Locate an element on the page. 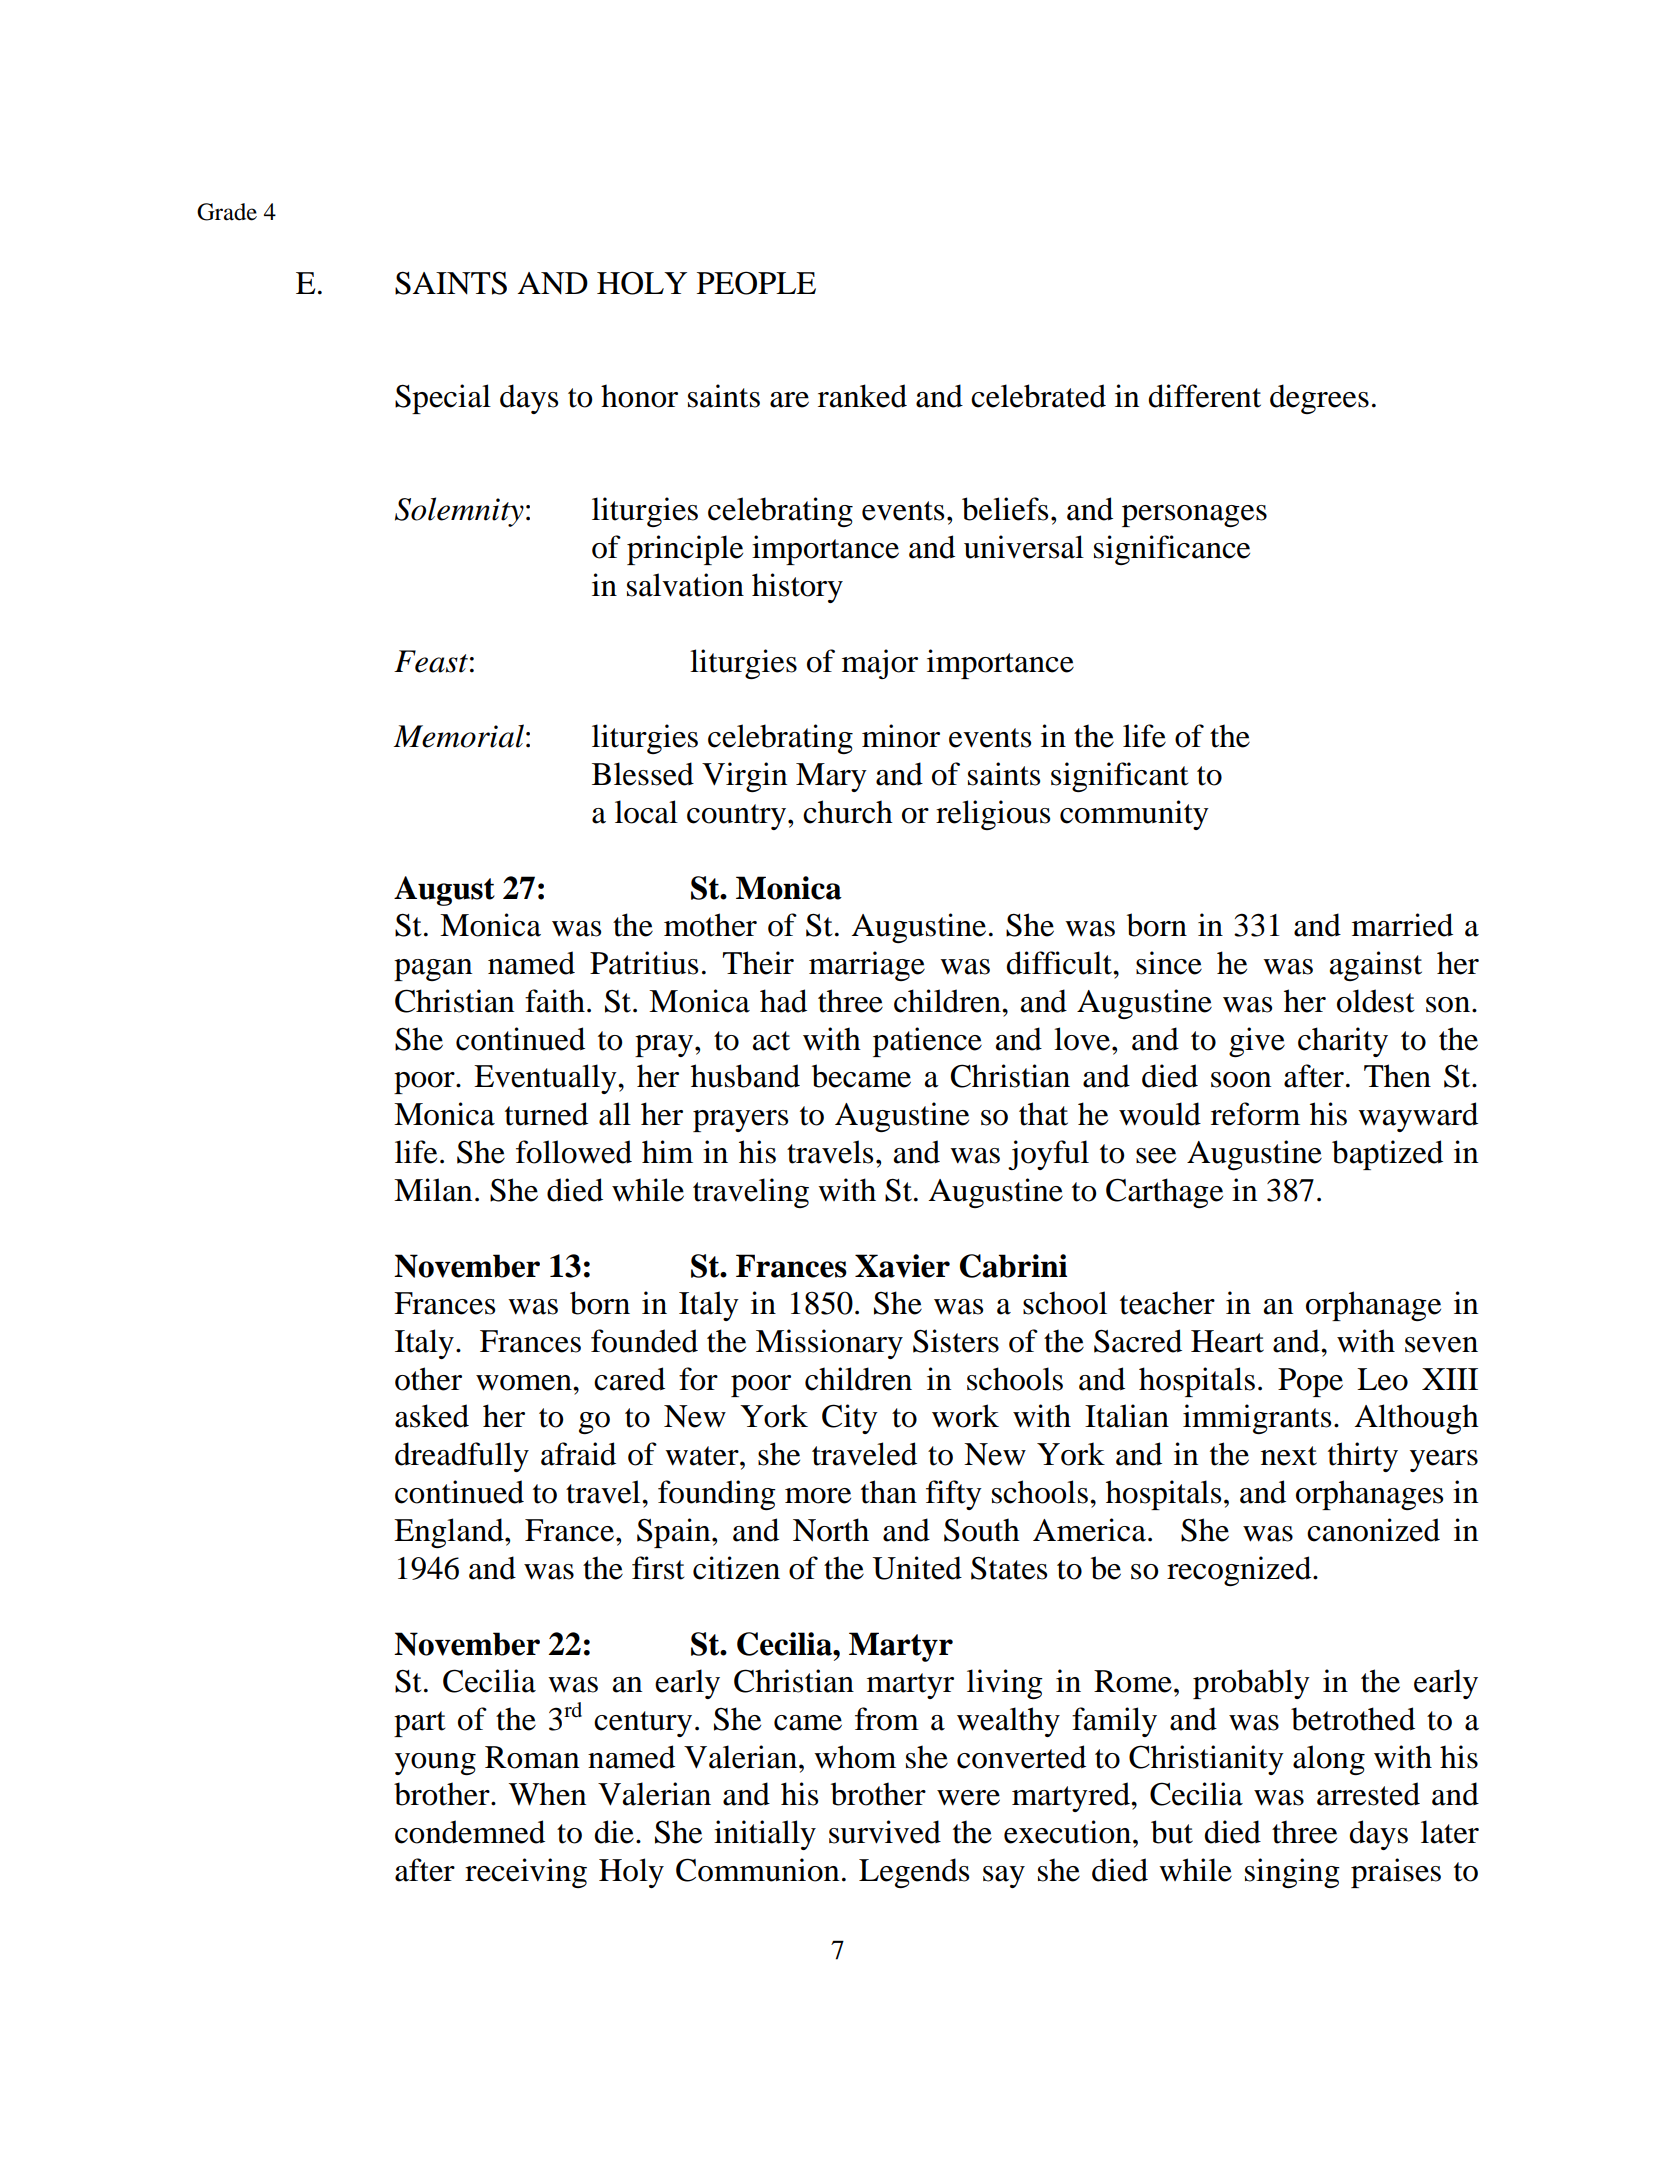 The image size is (1676, 2169). pagan is located at coordinates (433, 970).
